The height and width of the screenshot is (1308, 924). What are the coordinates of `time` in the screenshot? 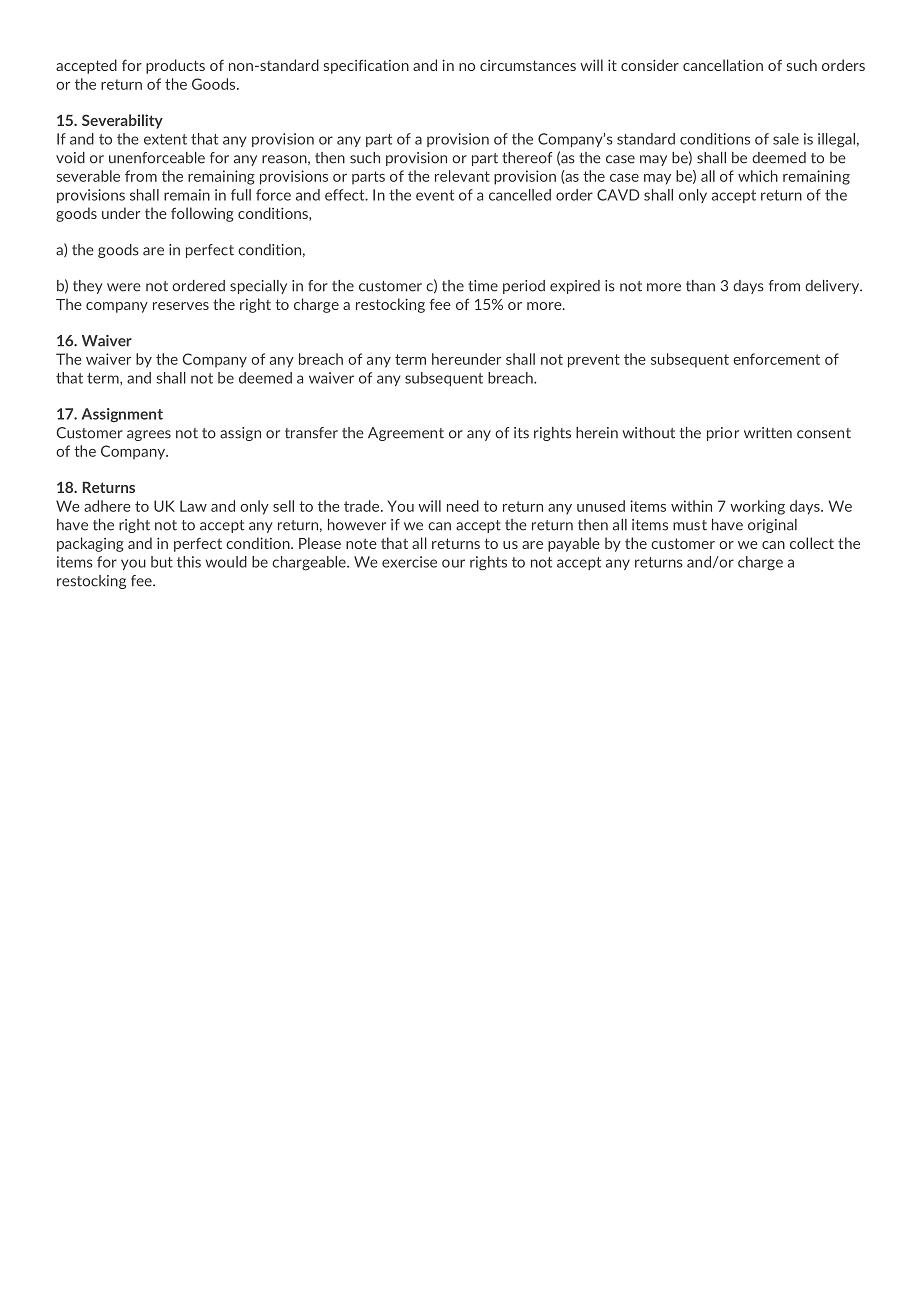 It's located at (483, 286).
